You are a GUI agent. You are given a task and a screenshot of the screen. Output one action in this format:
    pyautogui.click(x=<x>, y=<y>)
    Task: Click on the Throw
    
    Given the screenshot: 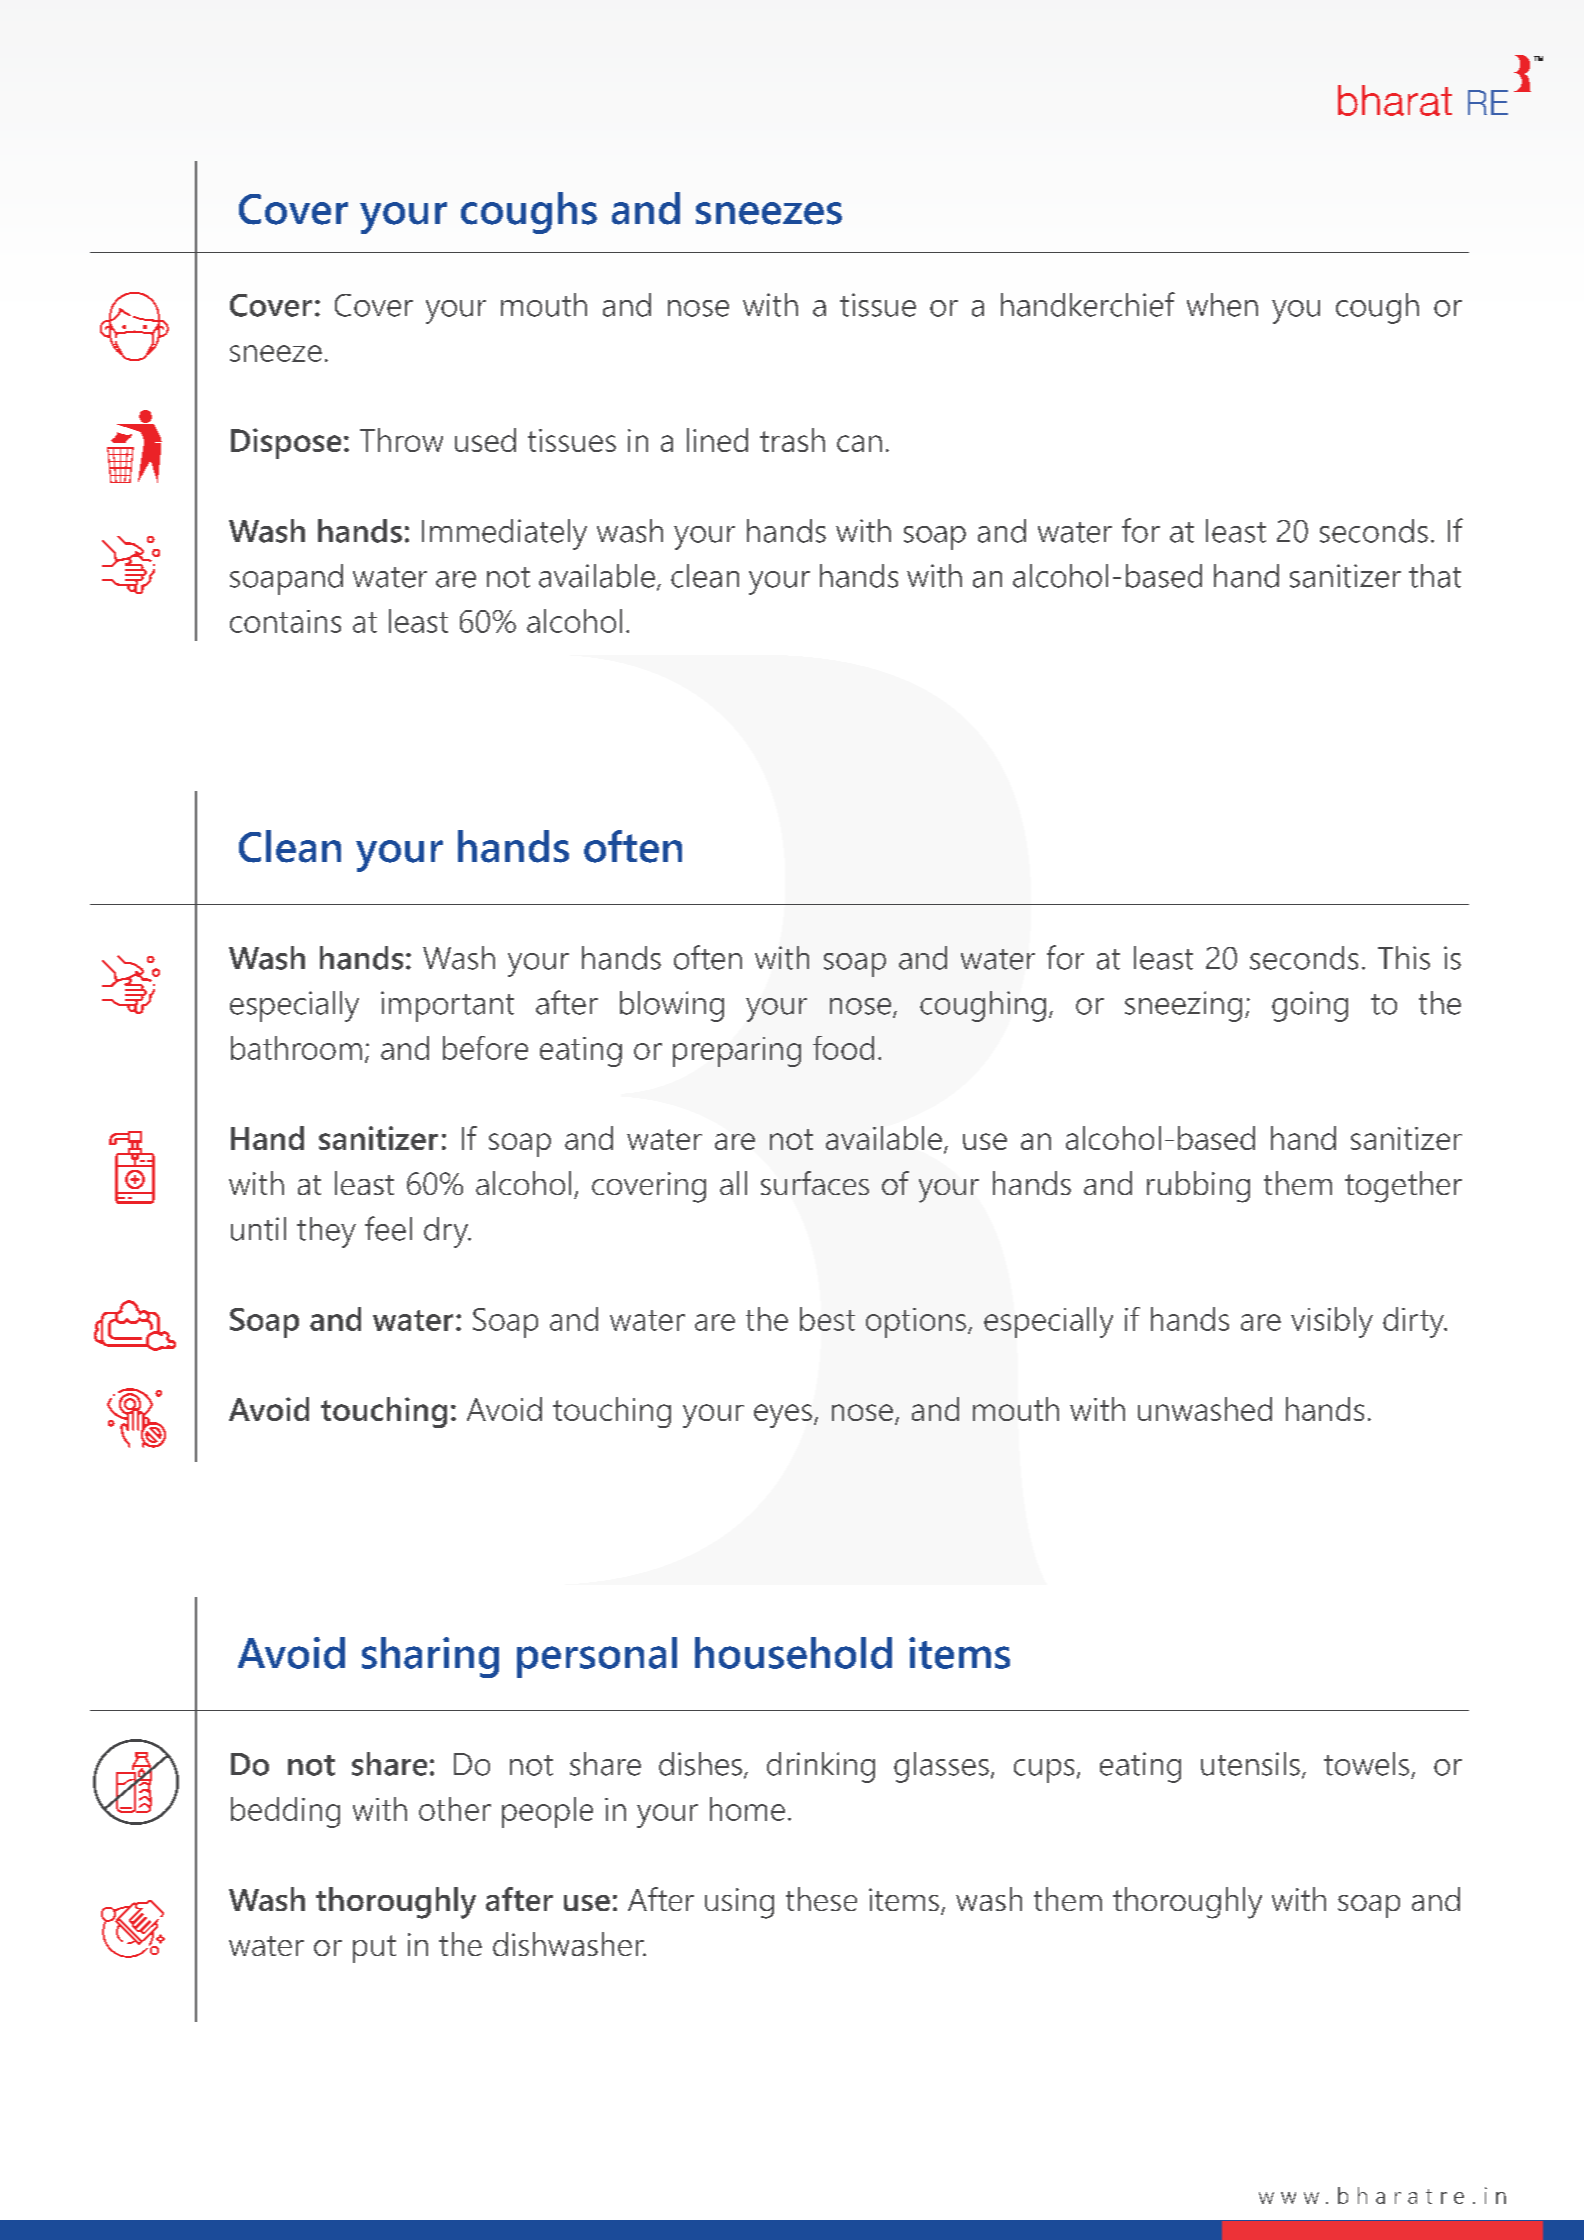 What is the action you would take?
    pyautogui.click(x=401, y=440)
